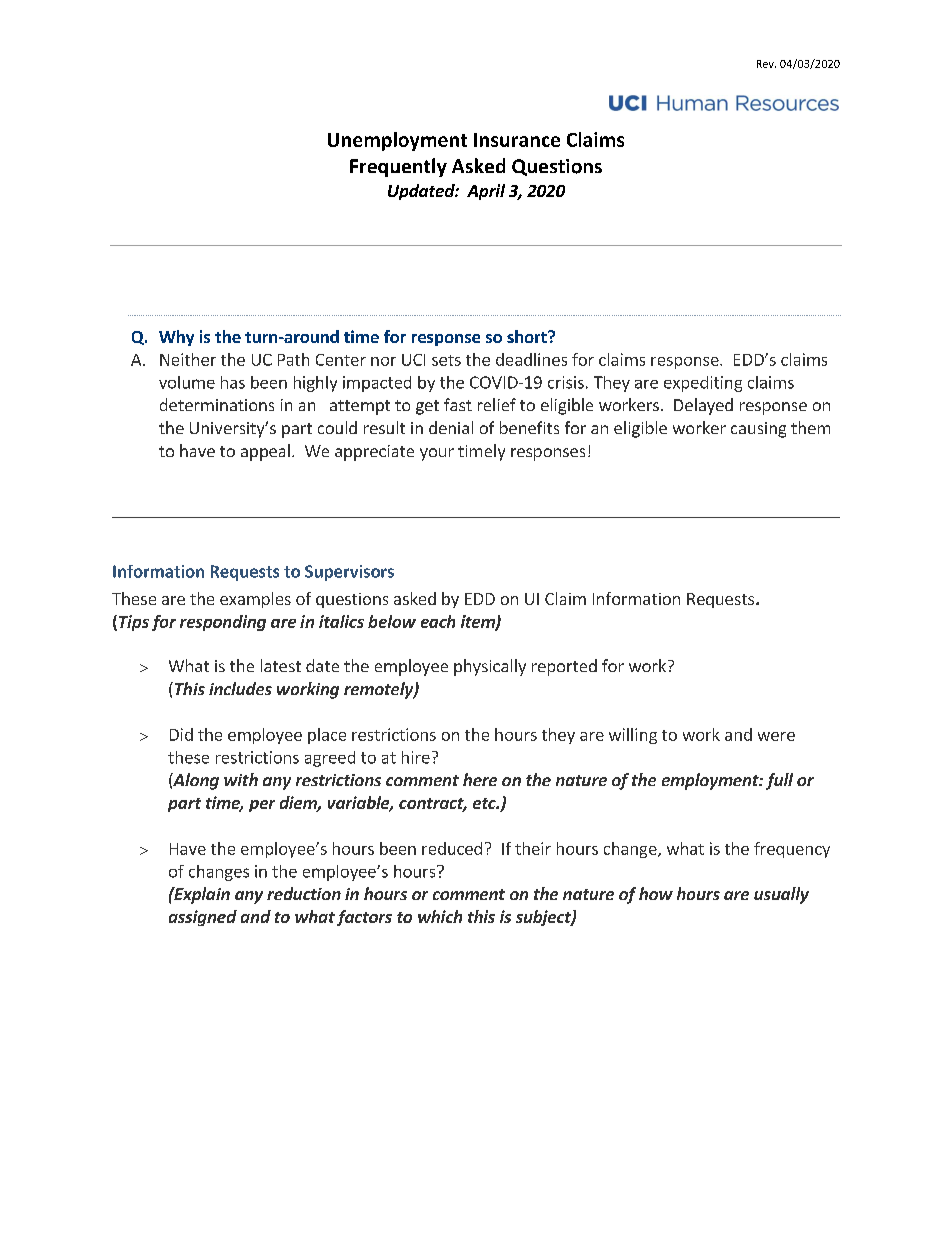  Describe the element at coordinates (458, 404) in the document. I see `fast` at that location.
